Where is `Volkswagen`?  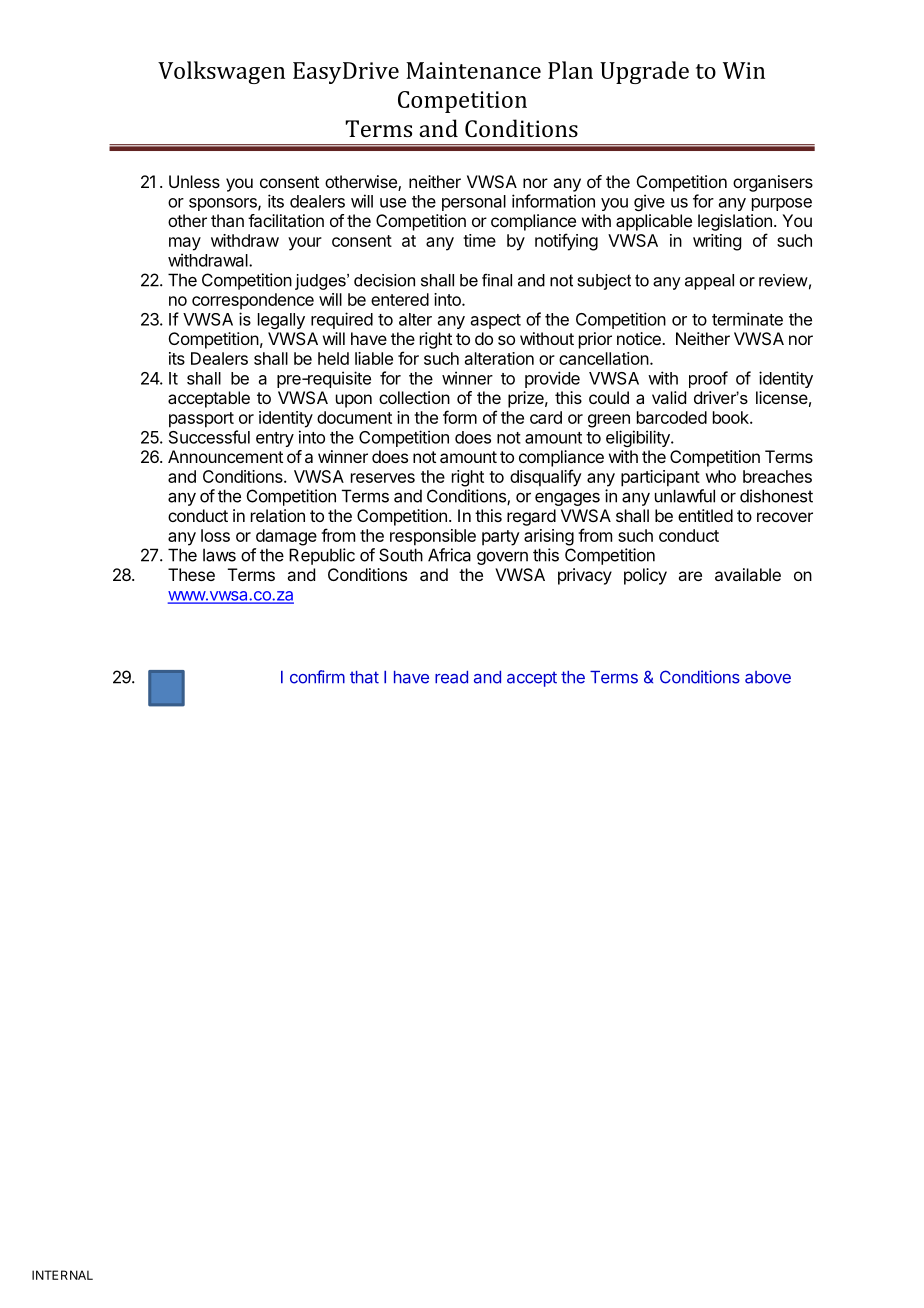
Volkswagen is located at coordinates (221, 72).
